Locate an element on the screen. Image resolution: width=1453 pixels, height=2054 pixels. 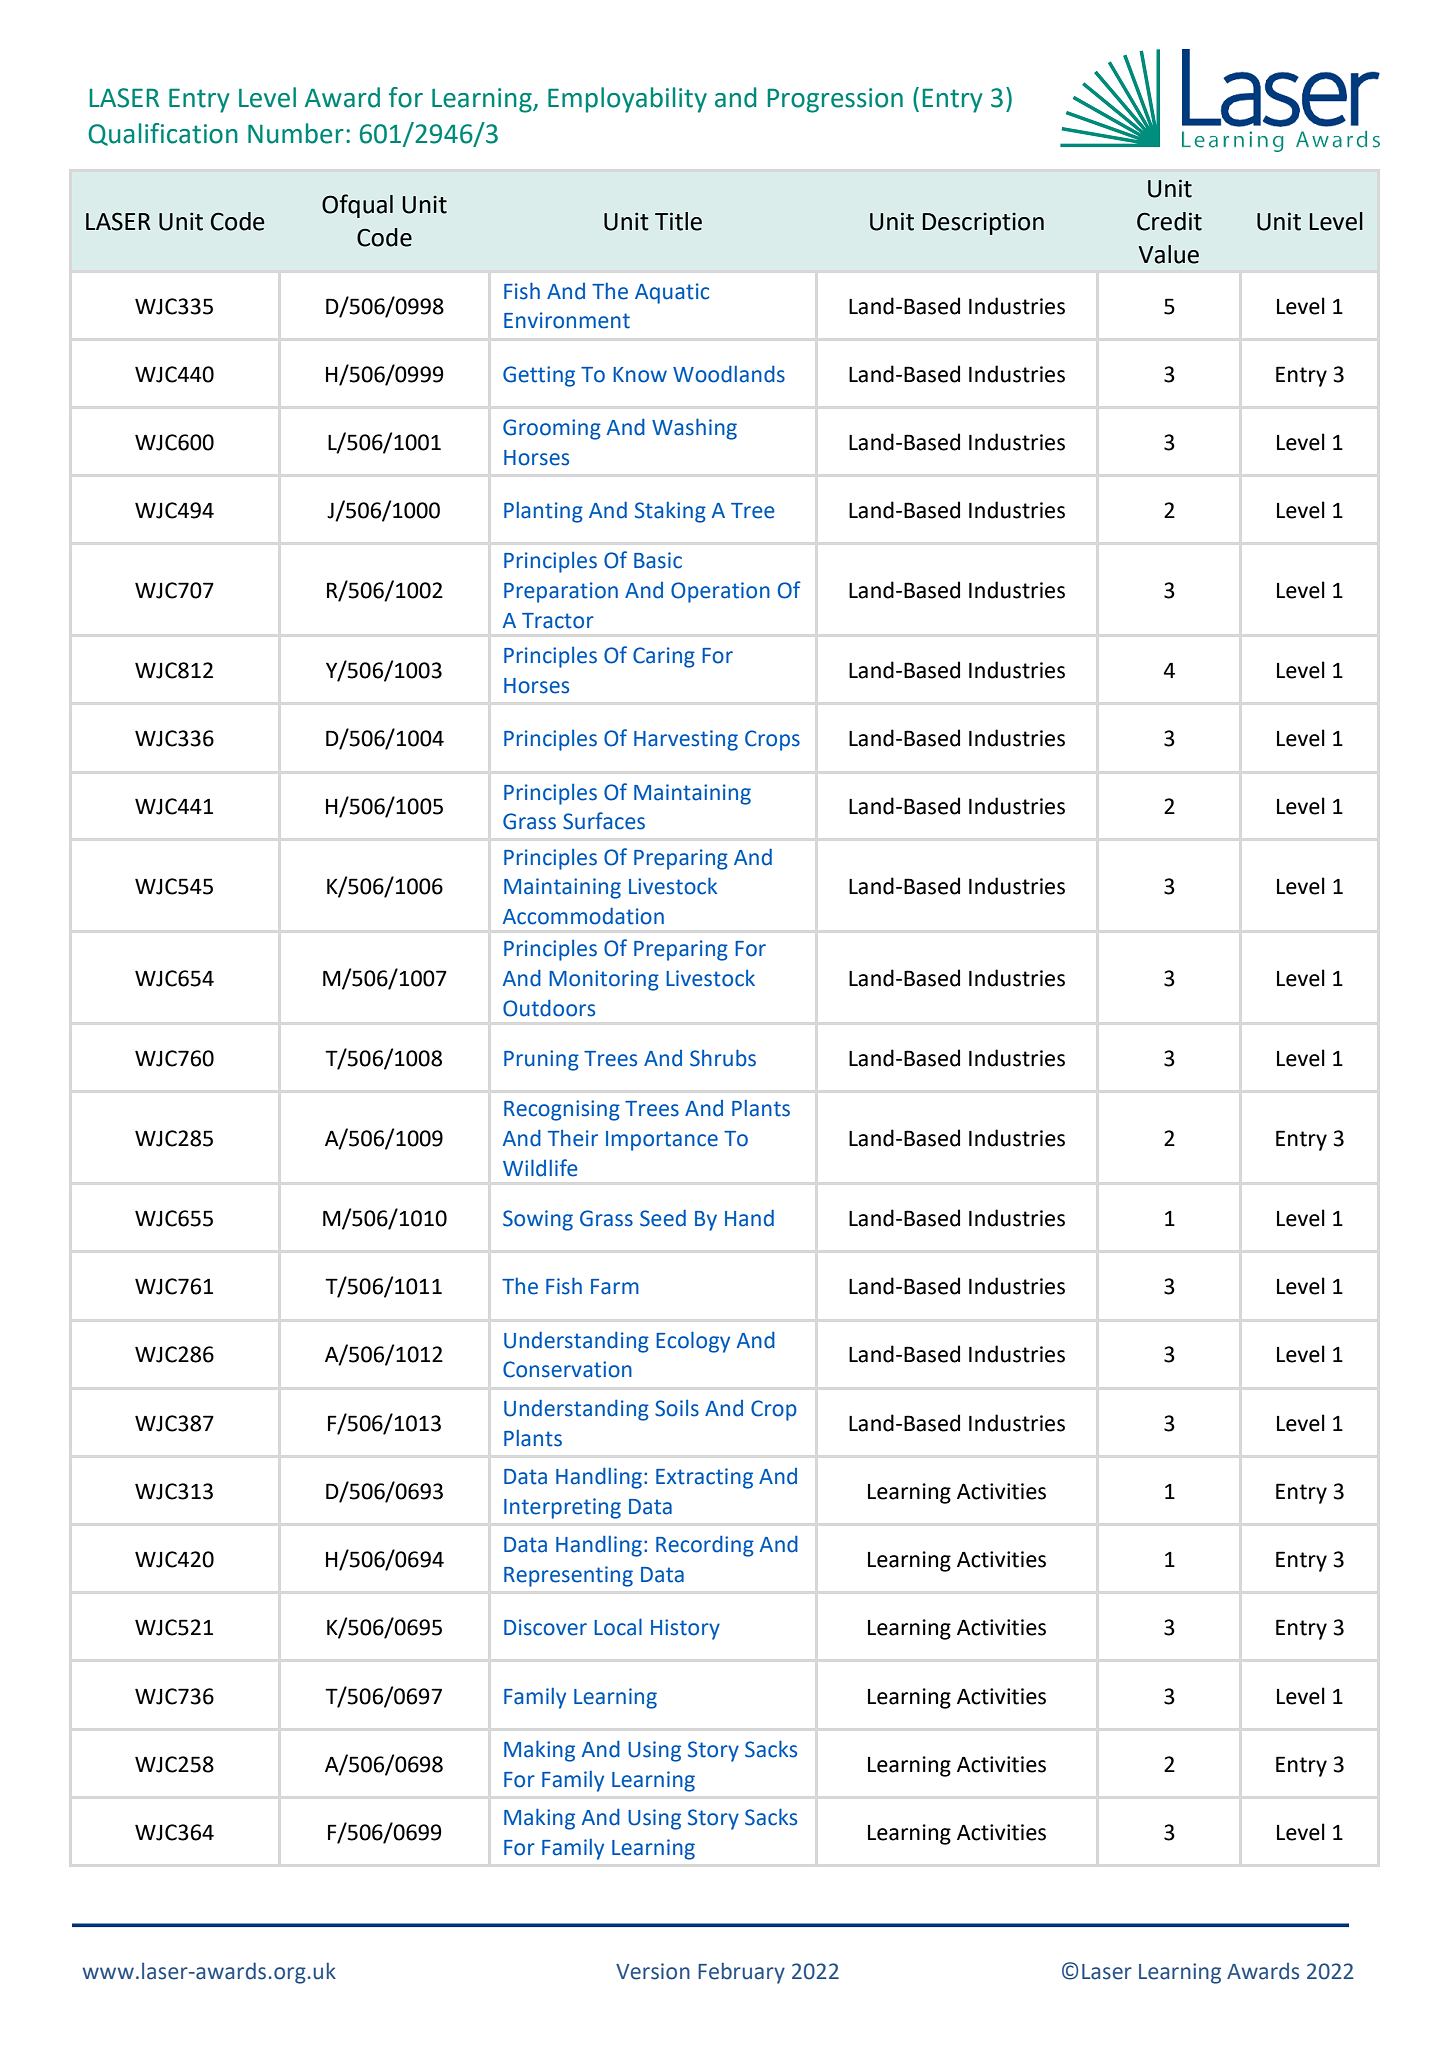
Number is located at coordinates (296, 133).
